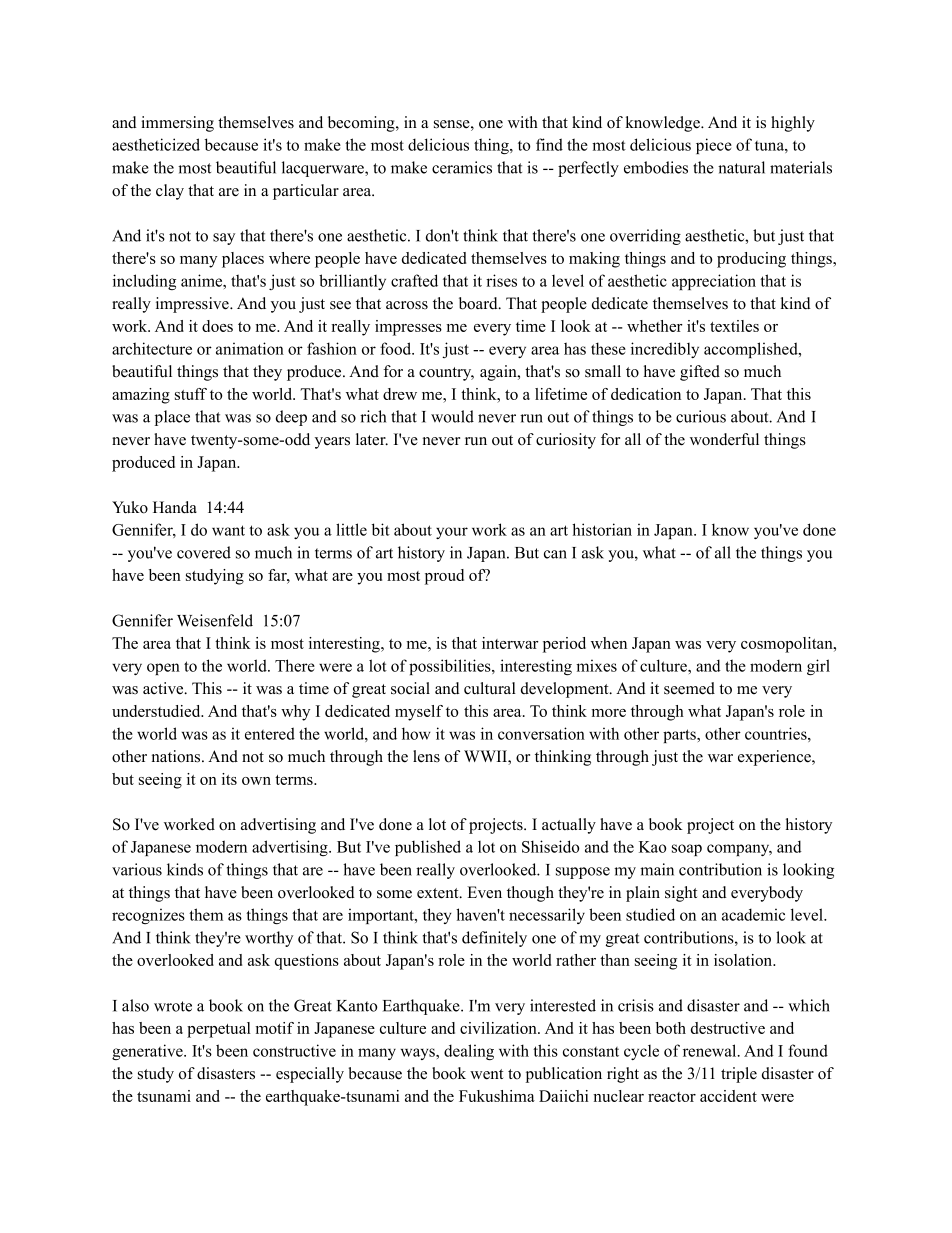 The image size is (952, 1233). Describe the element at coordinates (469, 1052) in the screenshot. I see `dealing` at that location.
